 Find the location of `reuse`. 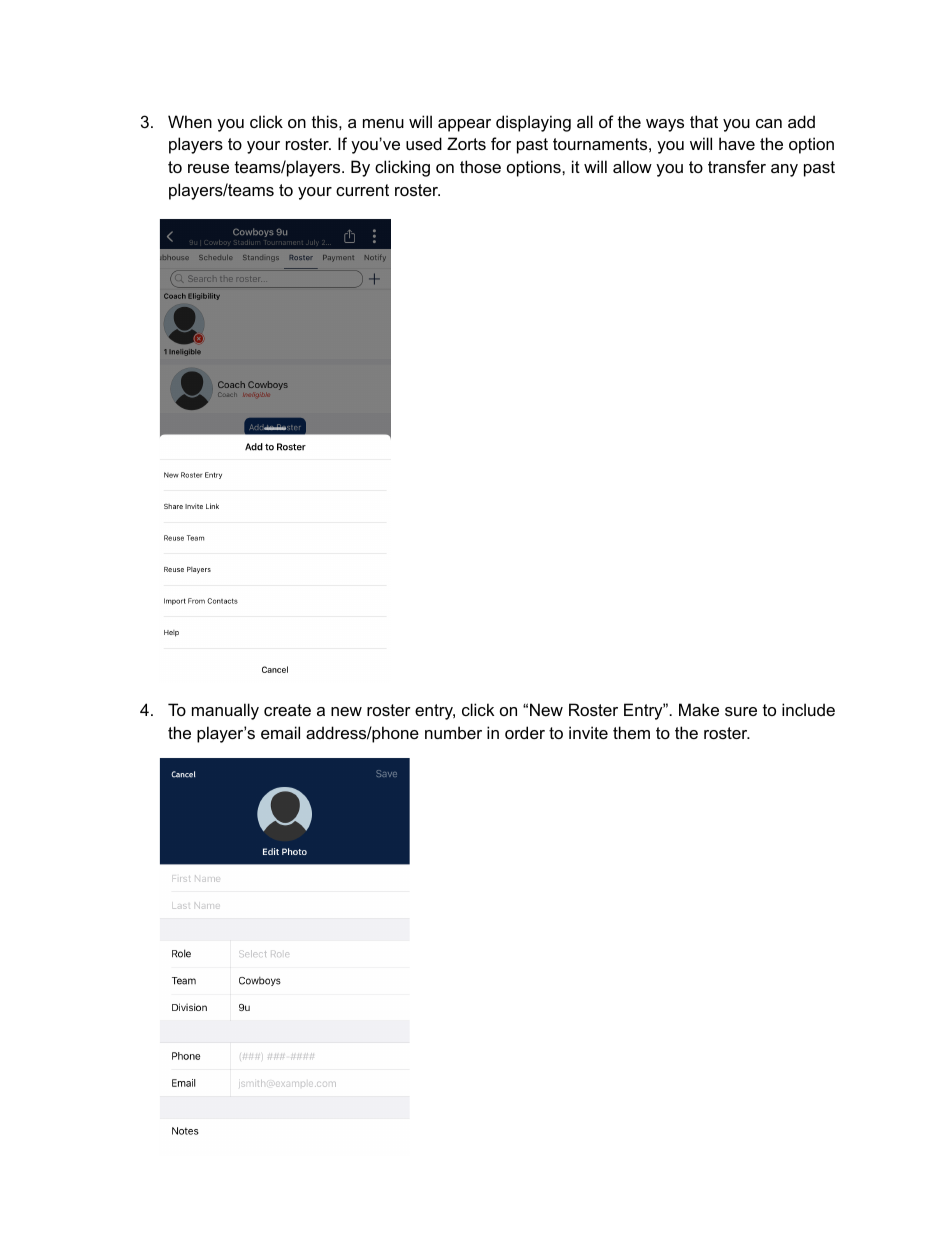

reuse is located at coordinates (208, 168).
